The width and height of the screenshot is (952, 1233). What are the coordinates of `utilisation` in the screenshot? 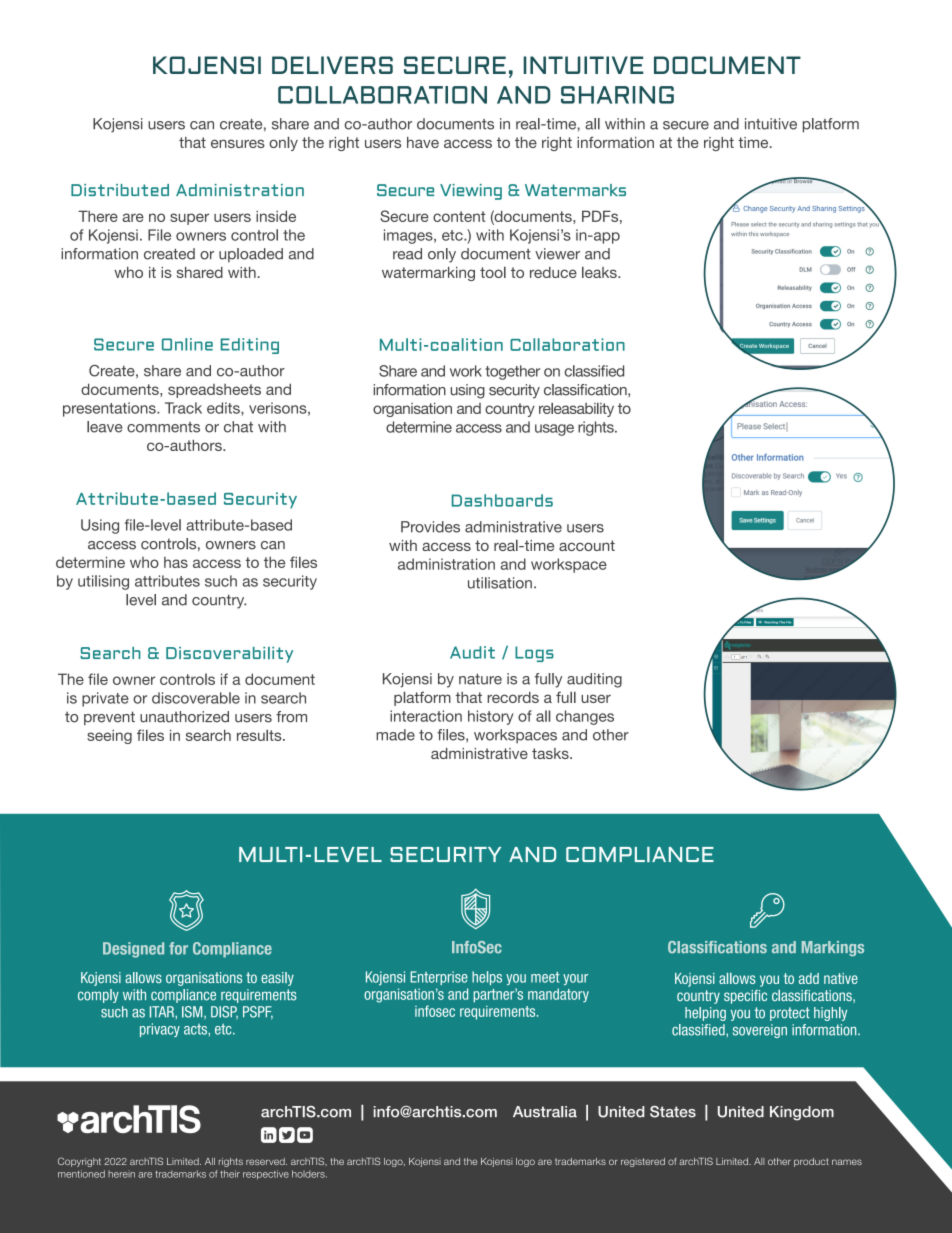 It's located at (500, 583).
